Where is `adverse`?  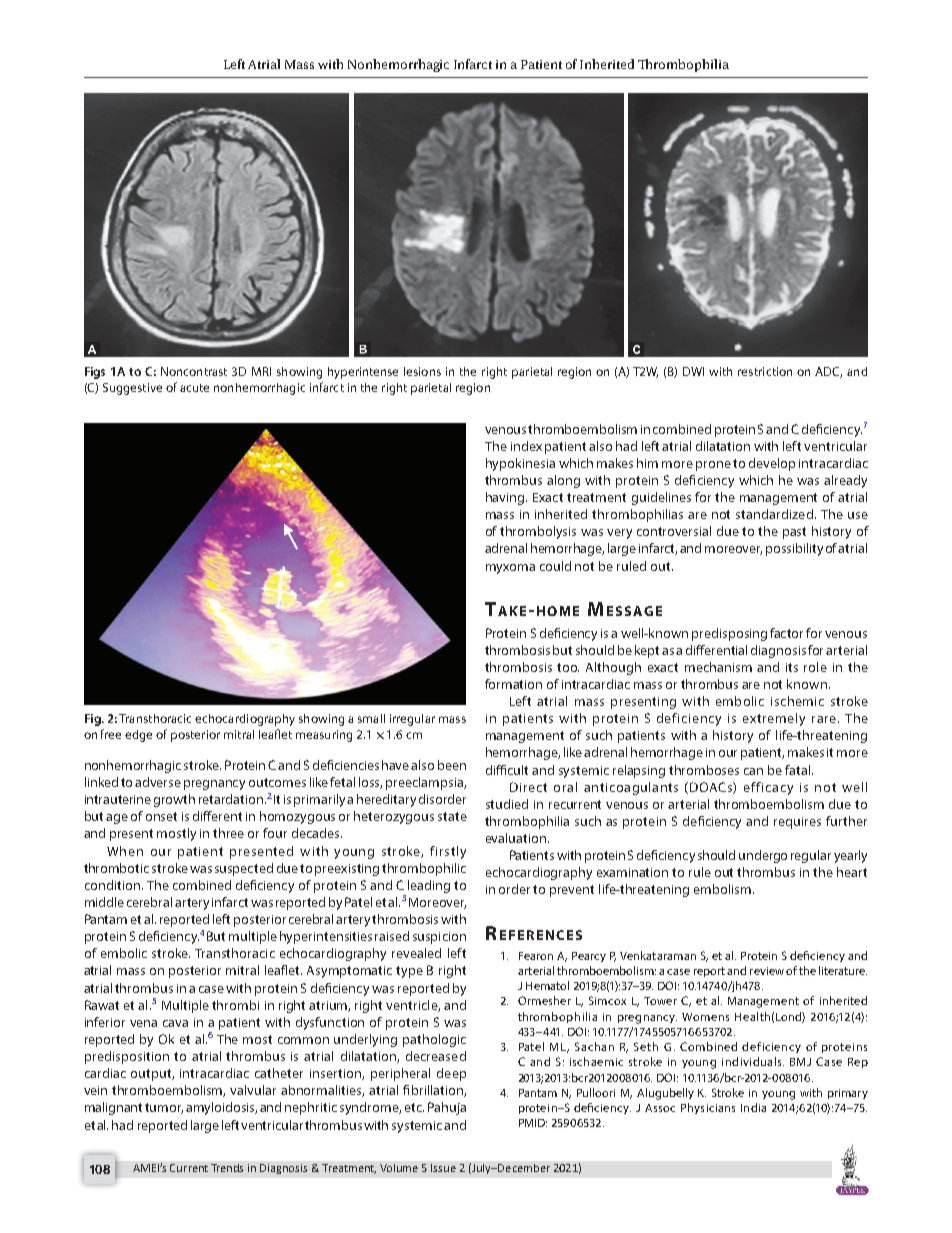
adverse is located at coordinates (158, 782).
